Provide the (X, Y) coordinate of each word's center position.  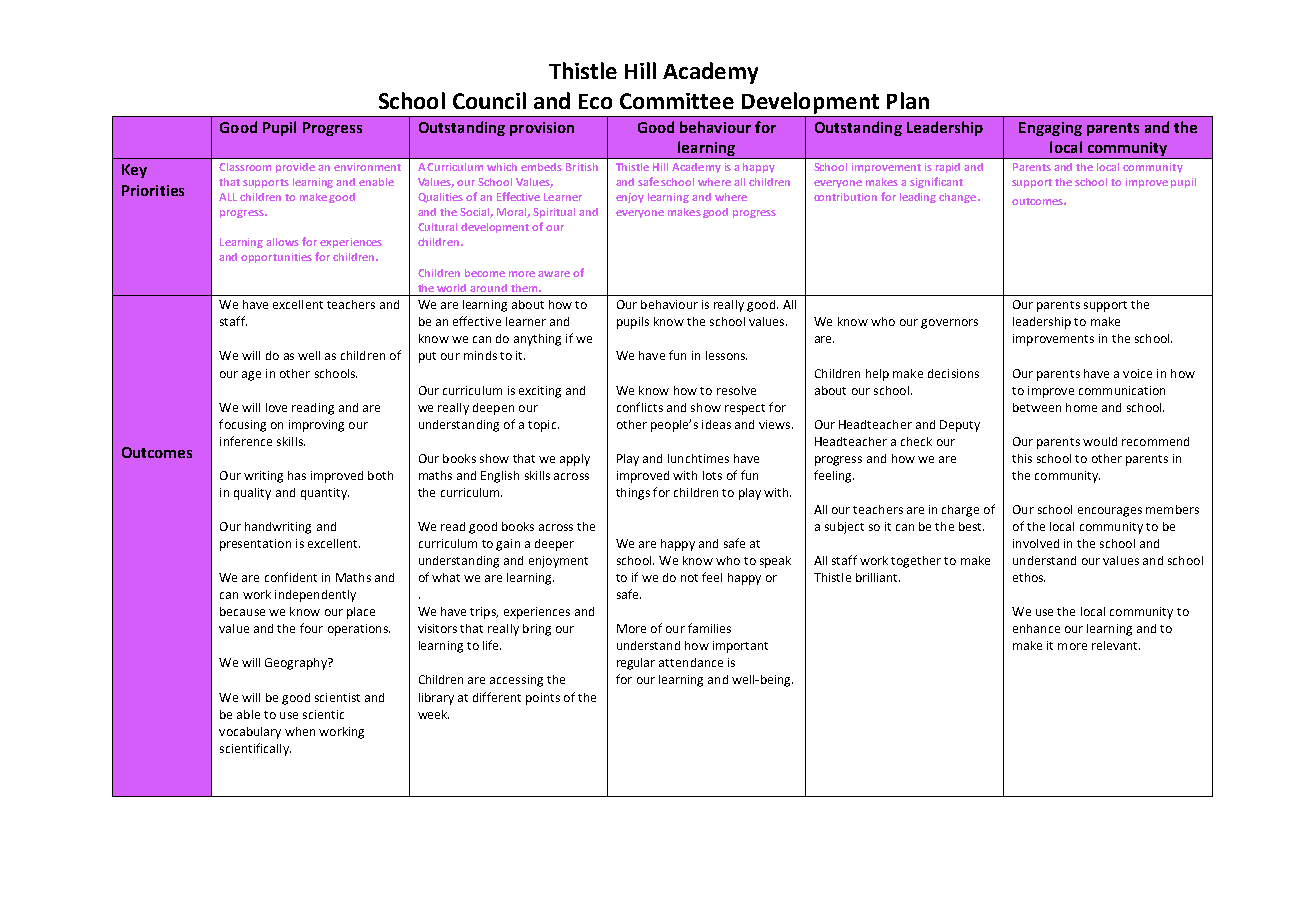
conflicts (640, 407)
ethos (1029, 577)
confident (291, 577)
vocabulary (250, 733)
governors (949, 324)
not (689, 578)
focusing (242, 425)
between (1037, 407)
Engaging (1050, 129)
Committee (677, 101)
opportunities (276, 258)
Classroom (245, 167)
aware (554, 274)
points (543, 699)
